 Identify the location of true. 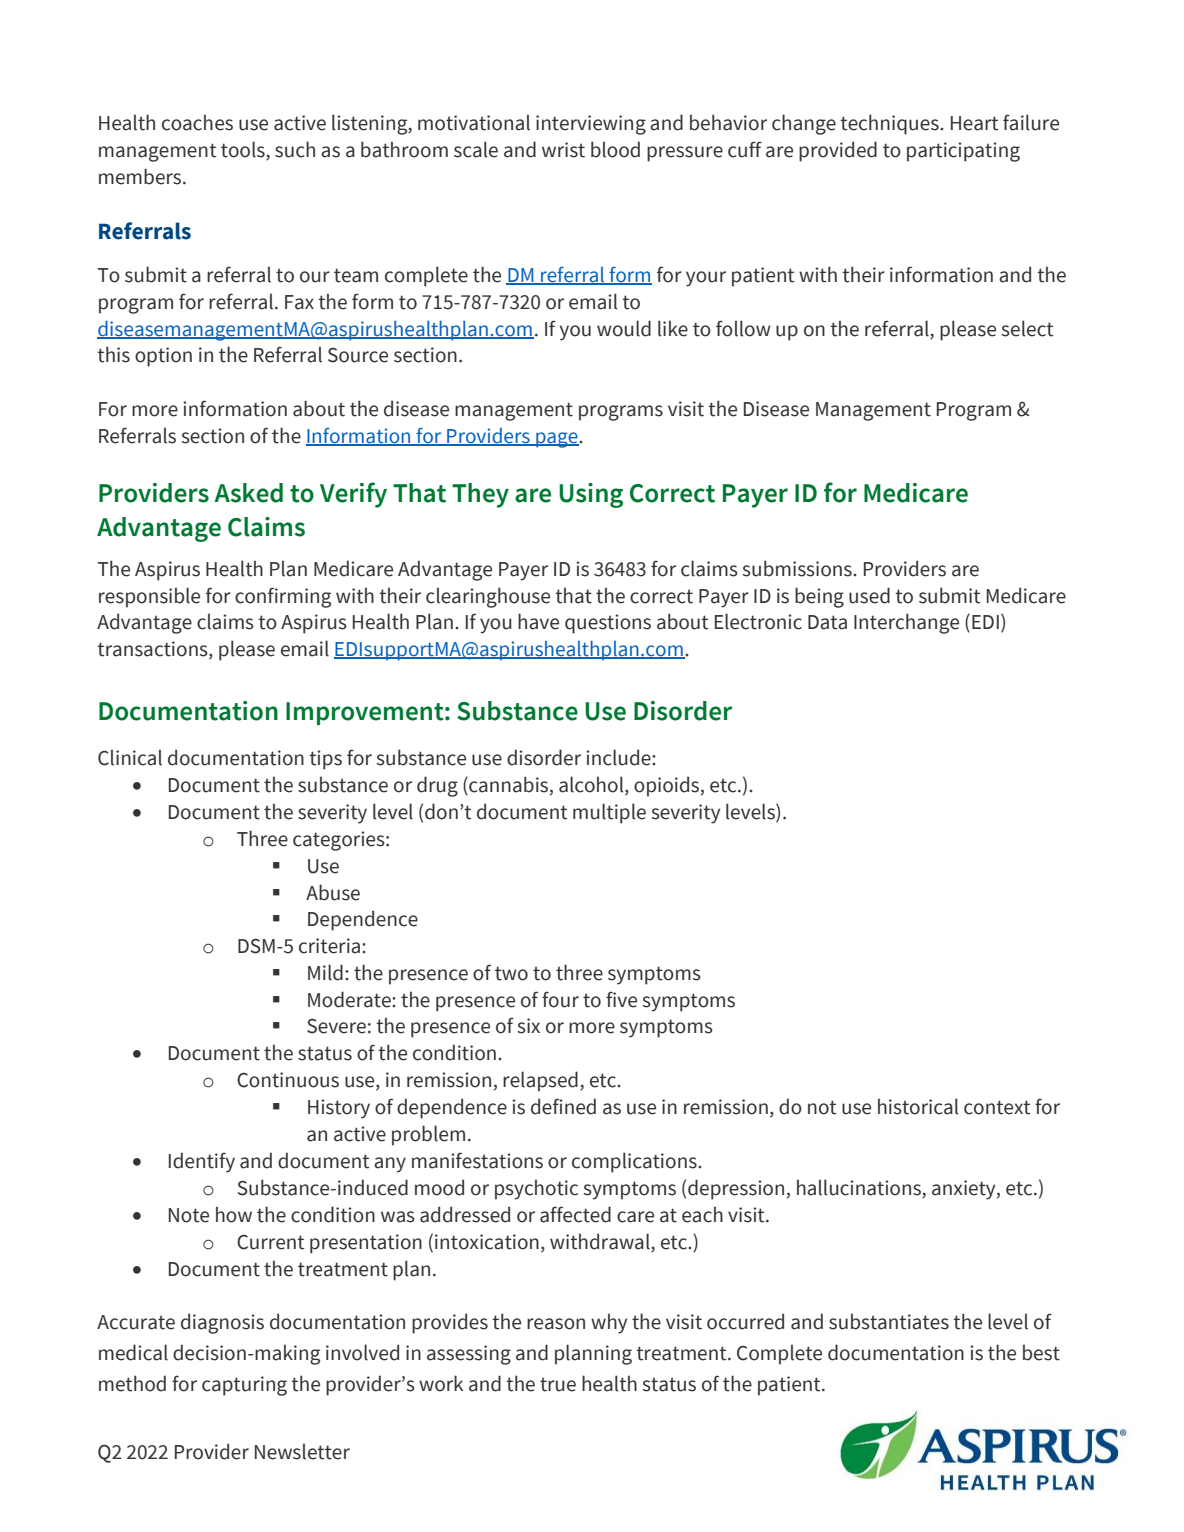
(558, 1384).
